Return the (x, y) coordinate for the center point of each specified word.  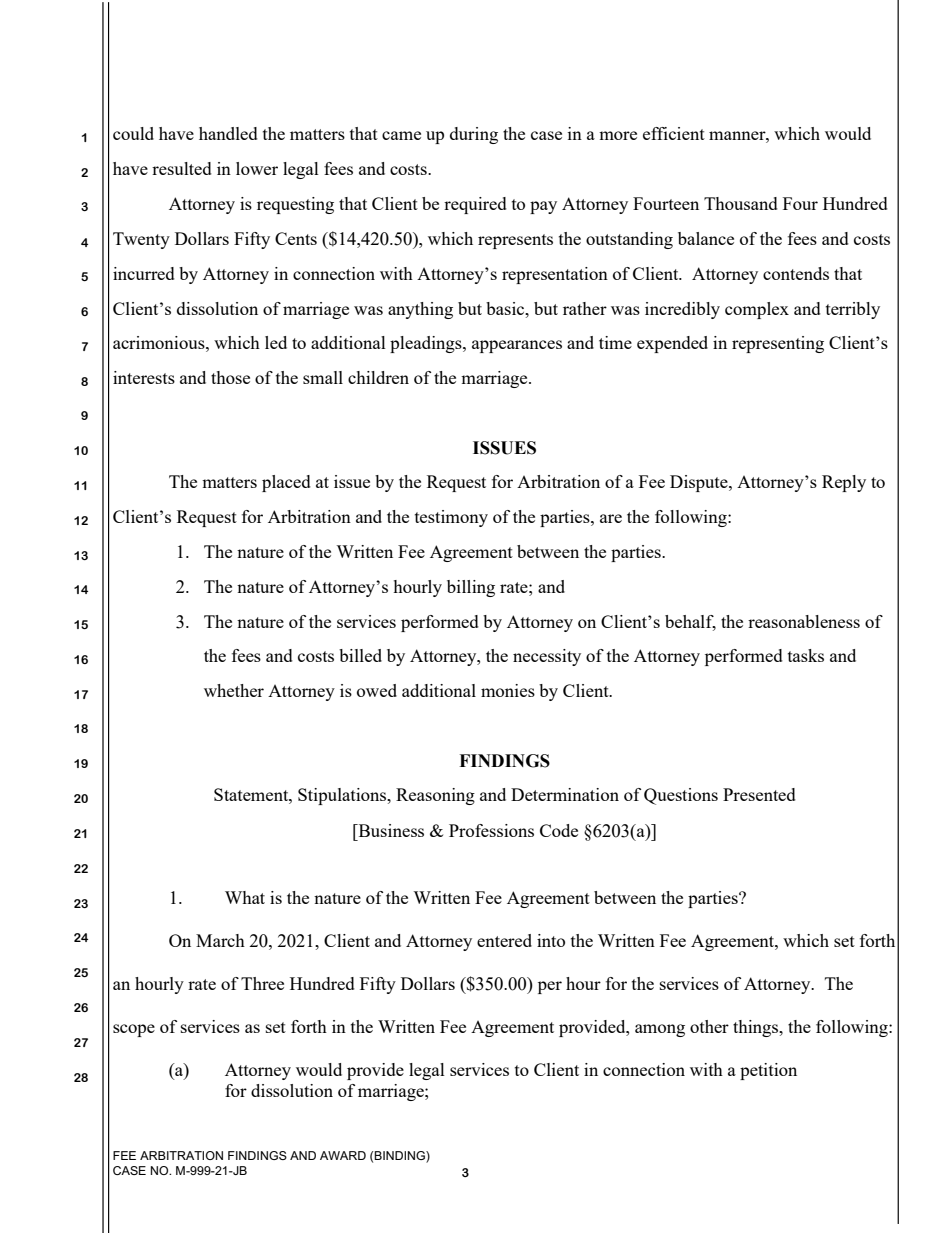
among (660, 1030)
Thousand (741, 203)
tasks (806, 655)
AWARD (343, 1155)
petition (768, 1071)
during (474, 135)
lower (257, 168)
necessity (547, 657)
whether (234, 690)
